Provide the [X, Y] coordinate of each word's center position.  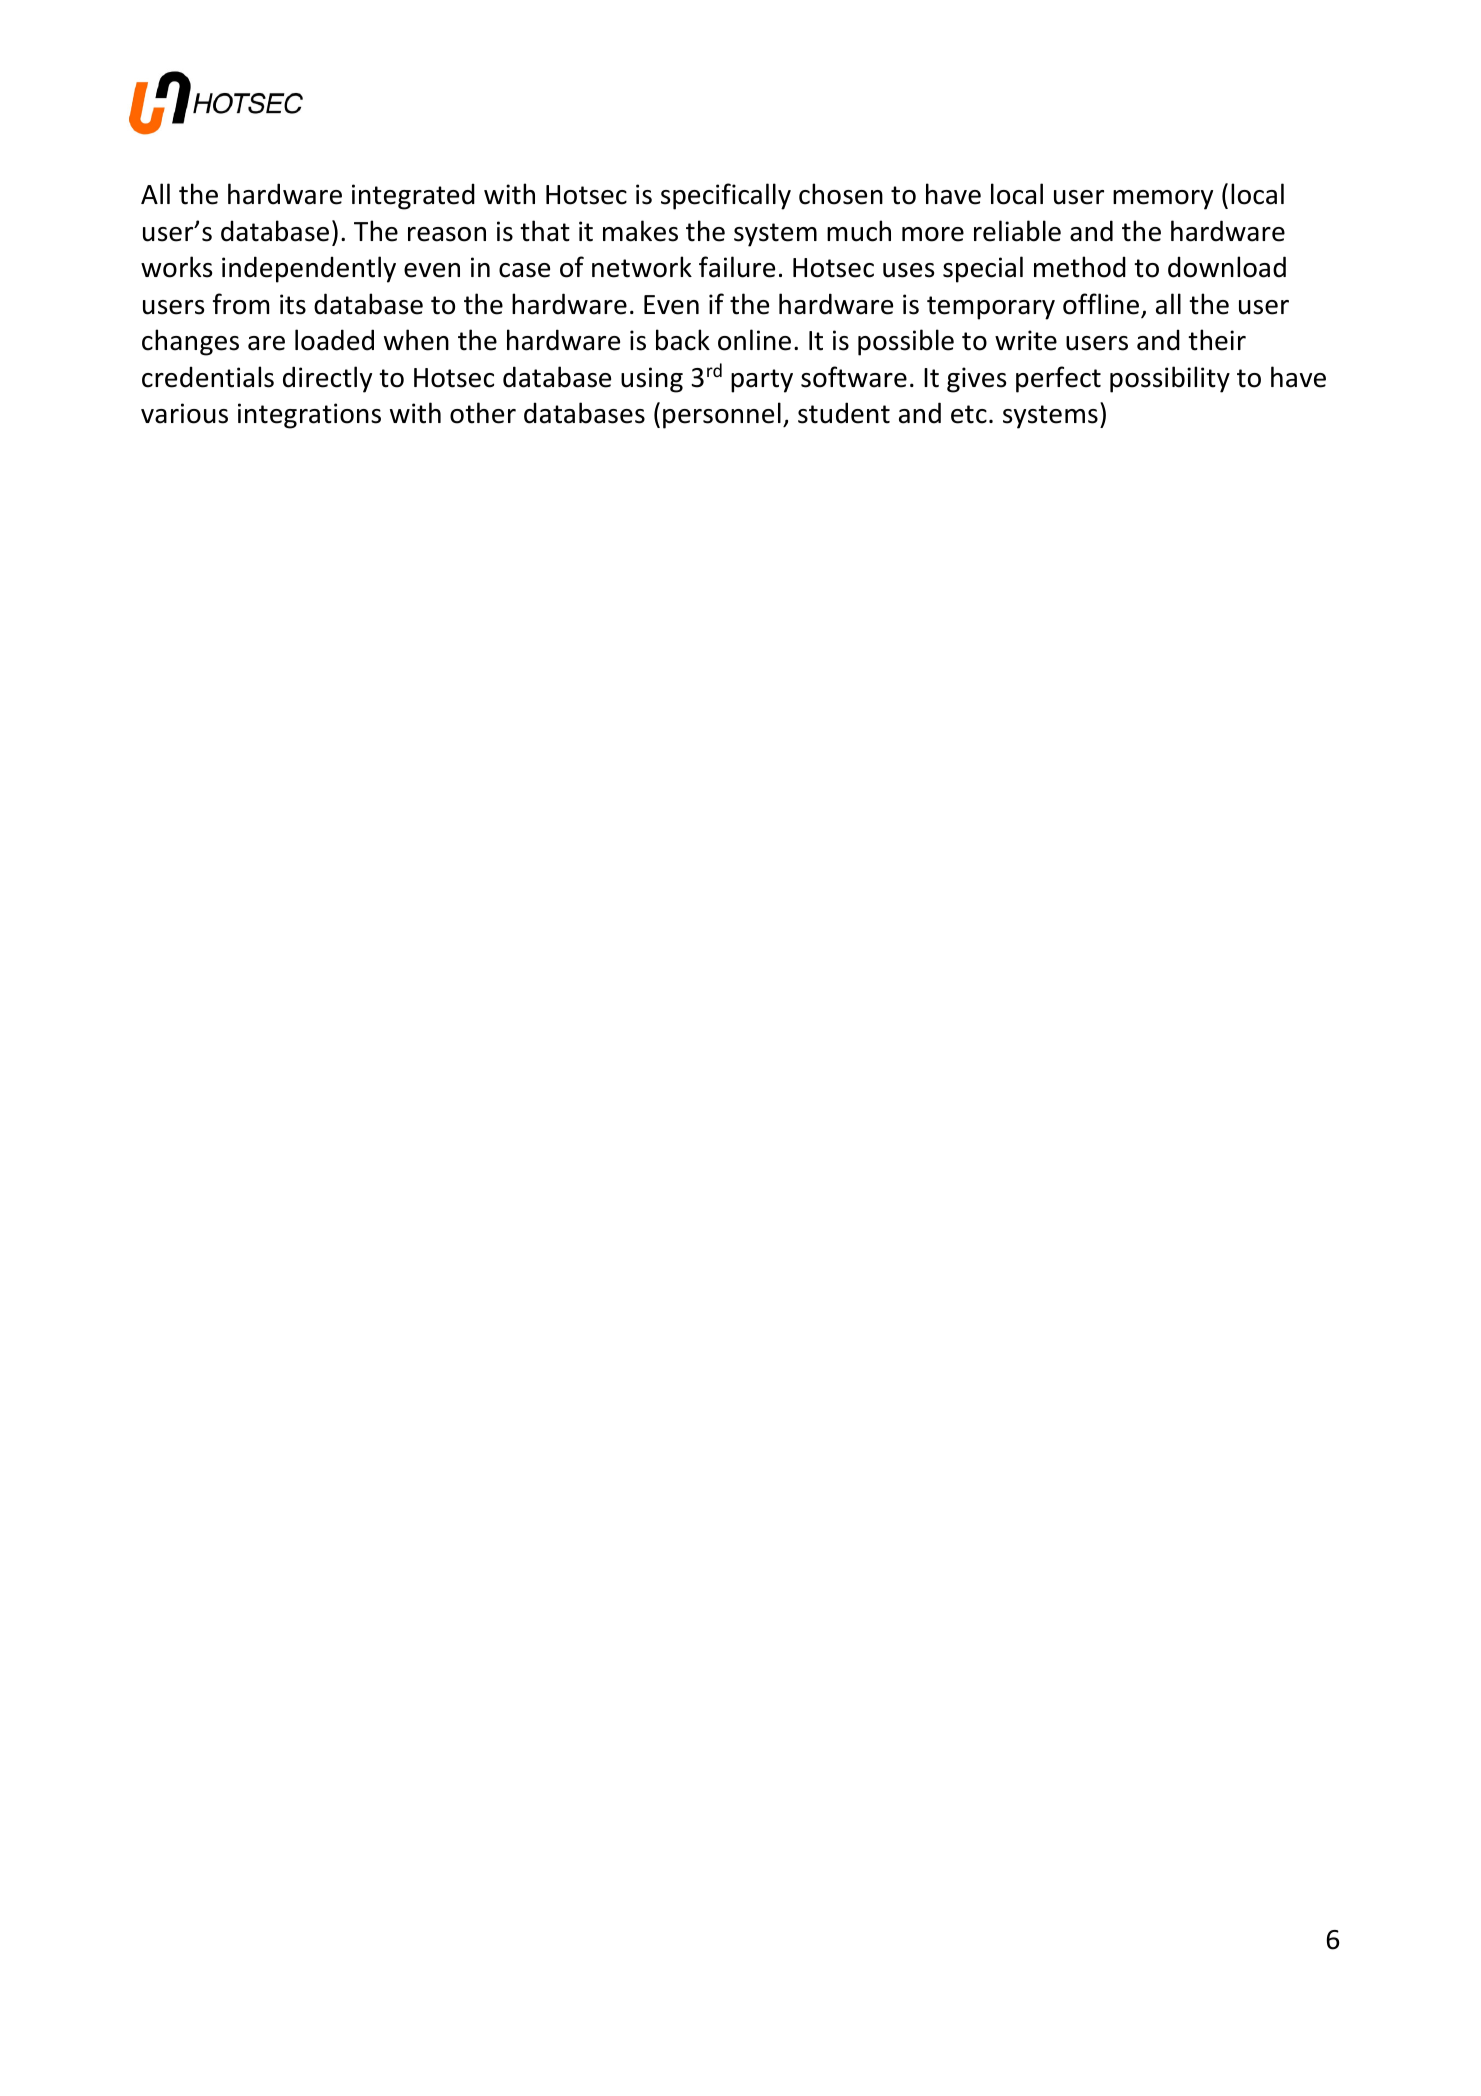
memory [1163, 200]
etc [969, 414]
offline [1102, 305]
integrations [309, 416]
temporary [991, 308]
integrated [413, 196]
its [293, 304]
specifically [726, 196]
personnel [722, 415]
